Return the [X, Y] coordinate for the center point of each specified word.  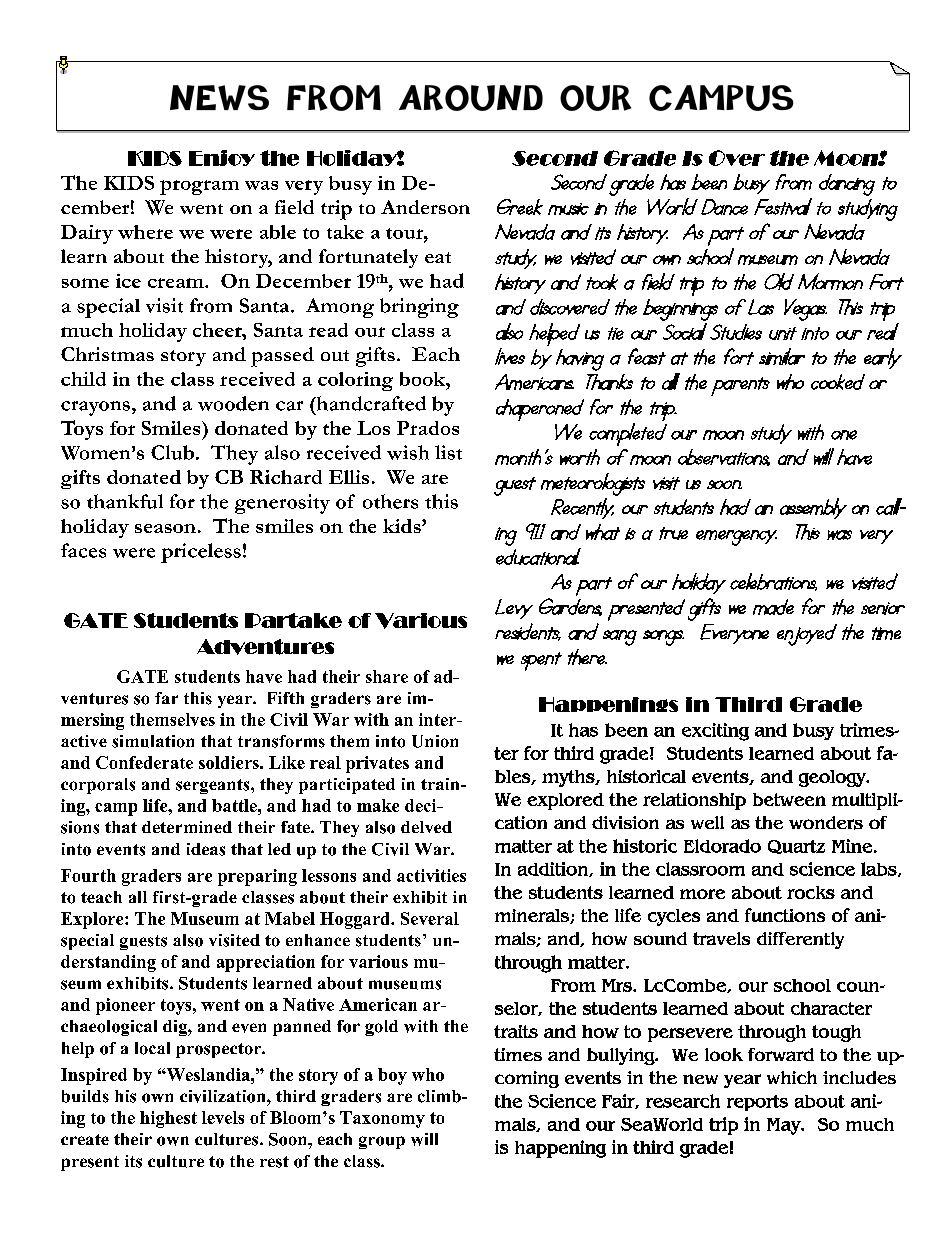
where [145, 232]
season [165, 528]
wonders [826, 823]
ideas [206, 849]
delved [426, 827]
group [382, 1142]
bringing [419, 308]
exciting [715, 732]
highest [168, 1119]
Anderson [425, 207]
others [390, 501]
